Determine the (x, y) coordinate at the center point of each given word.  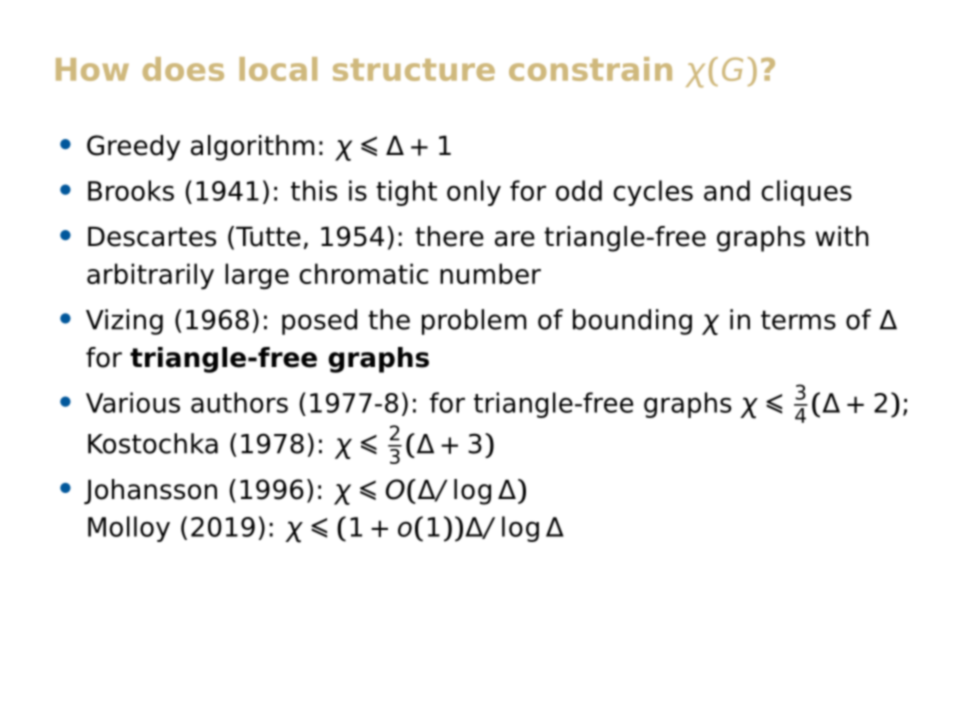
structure (414, 70)
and (727, 190)
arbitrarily (150, 276)
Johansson (150, 492)
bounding (632, 322)
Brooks (131, 190)
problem (474, 322)
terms (798, 320)
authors (239, 402)
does (183, 69)
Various (133, 402)
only (474, 193)
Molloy (129, 529)
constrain (590, 69)
